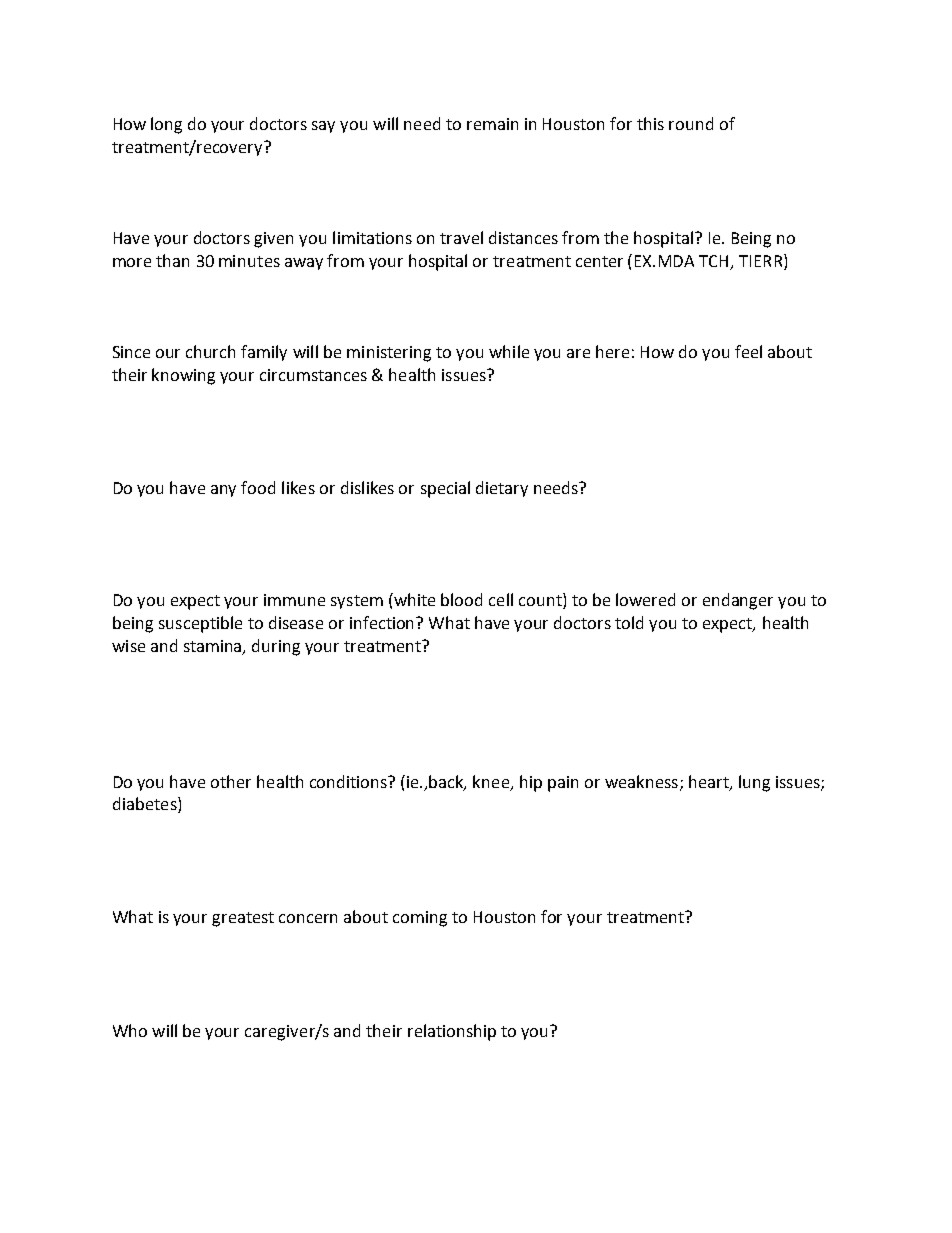 Image resolution: width=952 pixels, height=1233 pixels. What do you see at coordinates (166, 125) in the image?
I see `long` at bounding box center [166, 125].
